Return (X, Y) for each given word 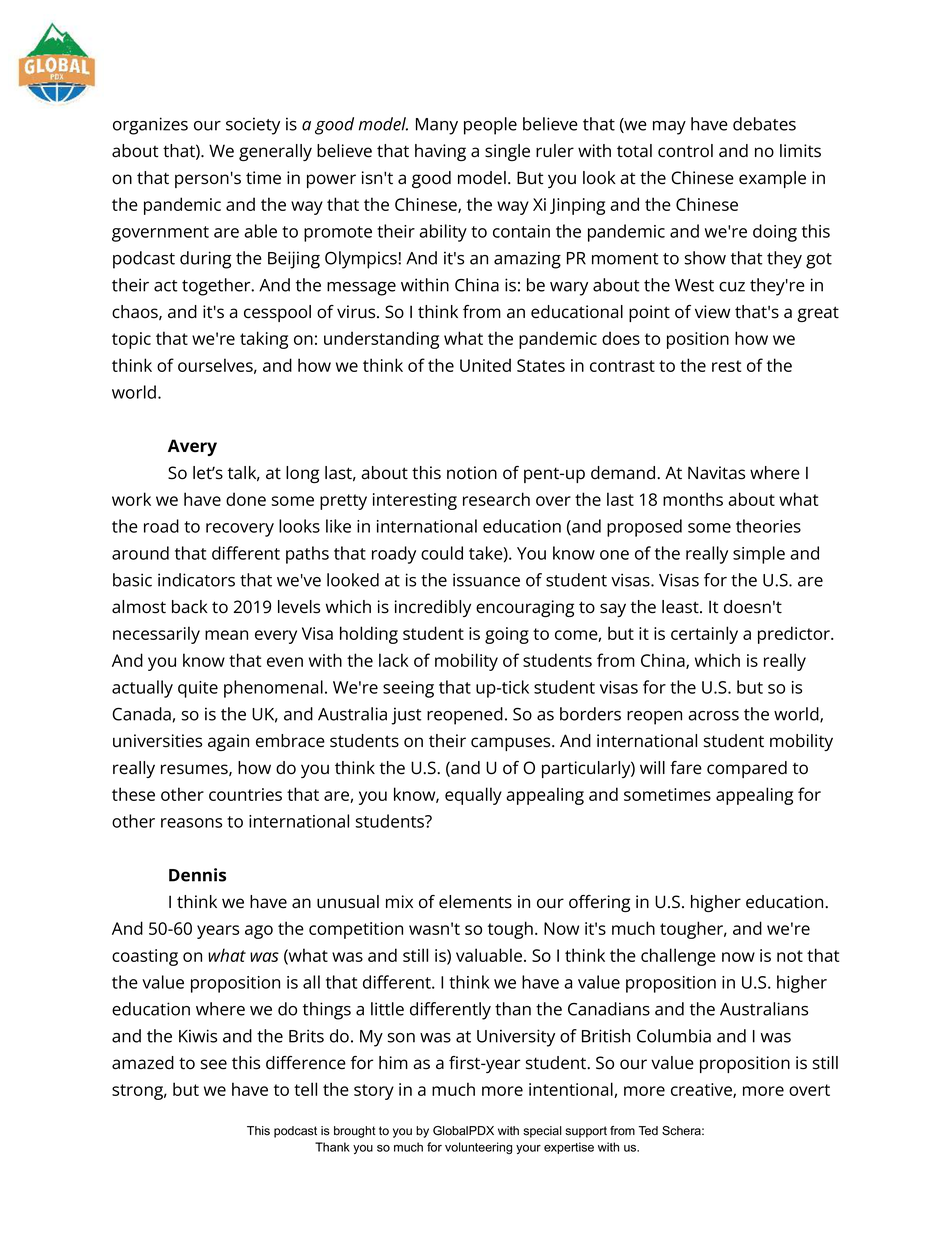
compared (747, 769)
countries (245, 794)
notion (472, 473)
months (693, 499)
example (772, 179)
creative (702, 1090)
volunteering (478, 1148)
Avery (192, 447)
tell (305, 1089)
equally (473, 796)
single (507, 152)
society (253, 126)
